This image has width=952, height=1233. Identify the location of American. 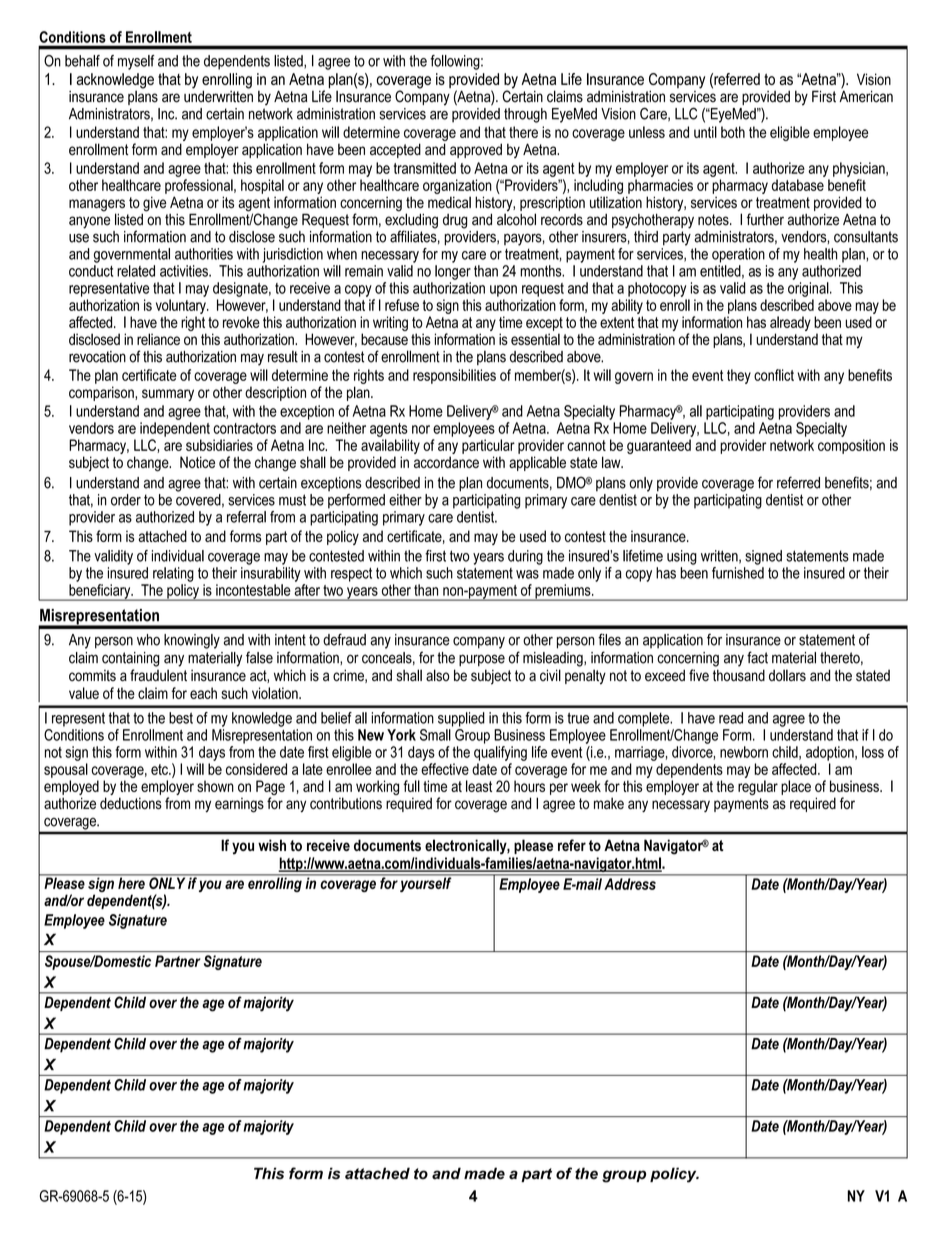
(866, 95).
